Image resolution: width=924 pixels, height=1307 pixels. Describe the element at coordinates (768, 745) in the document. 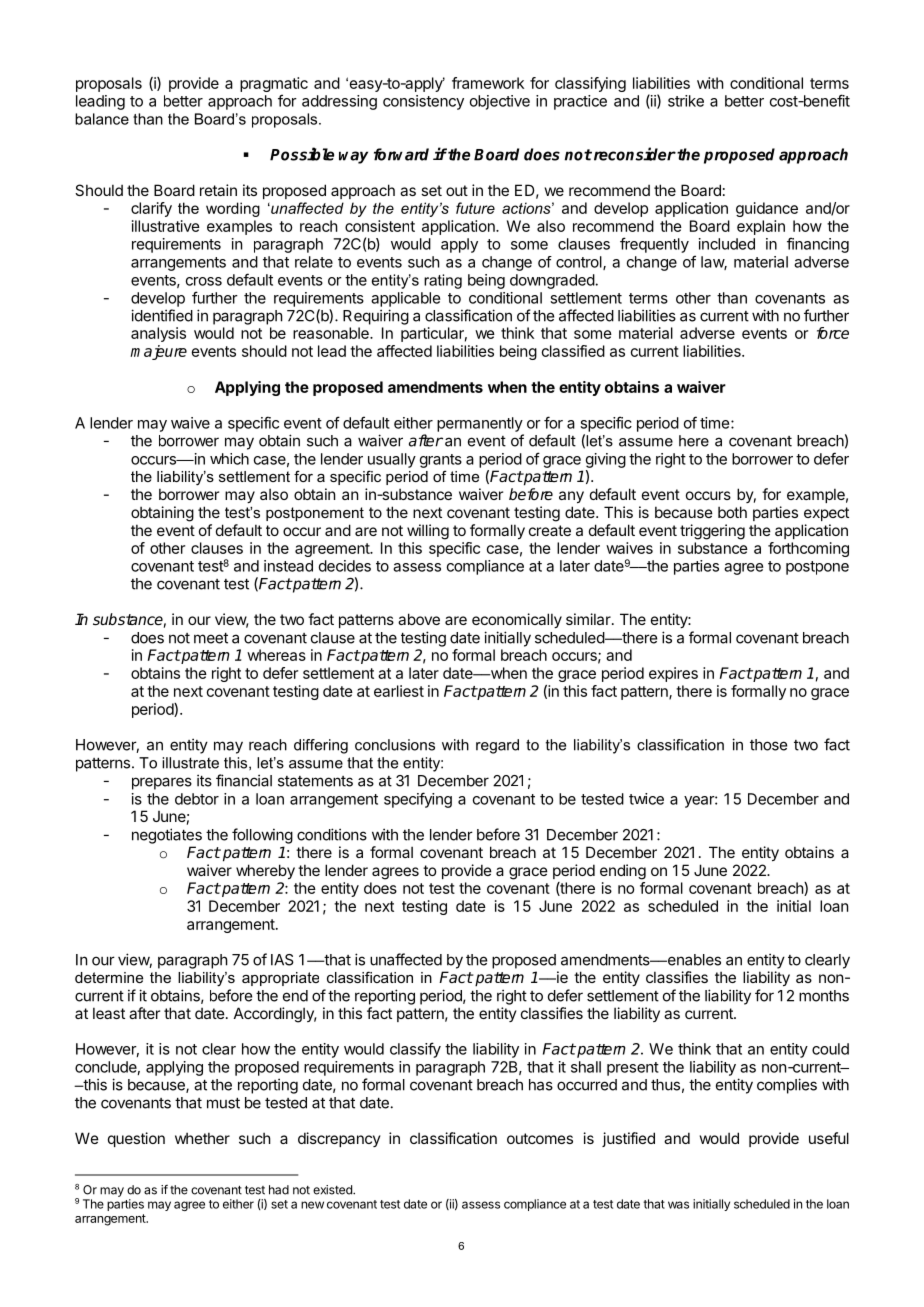

I see `those` at that location.
